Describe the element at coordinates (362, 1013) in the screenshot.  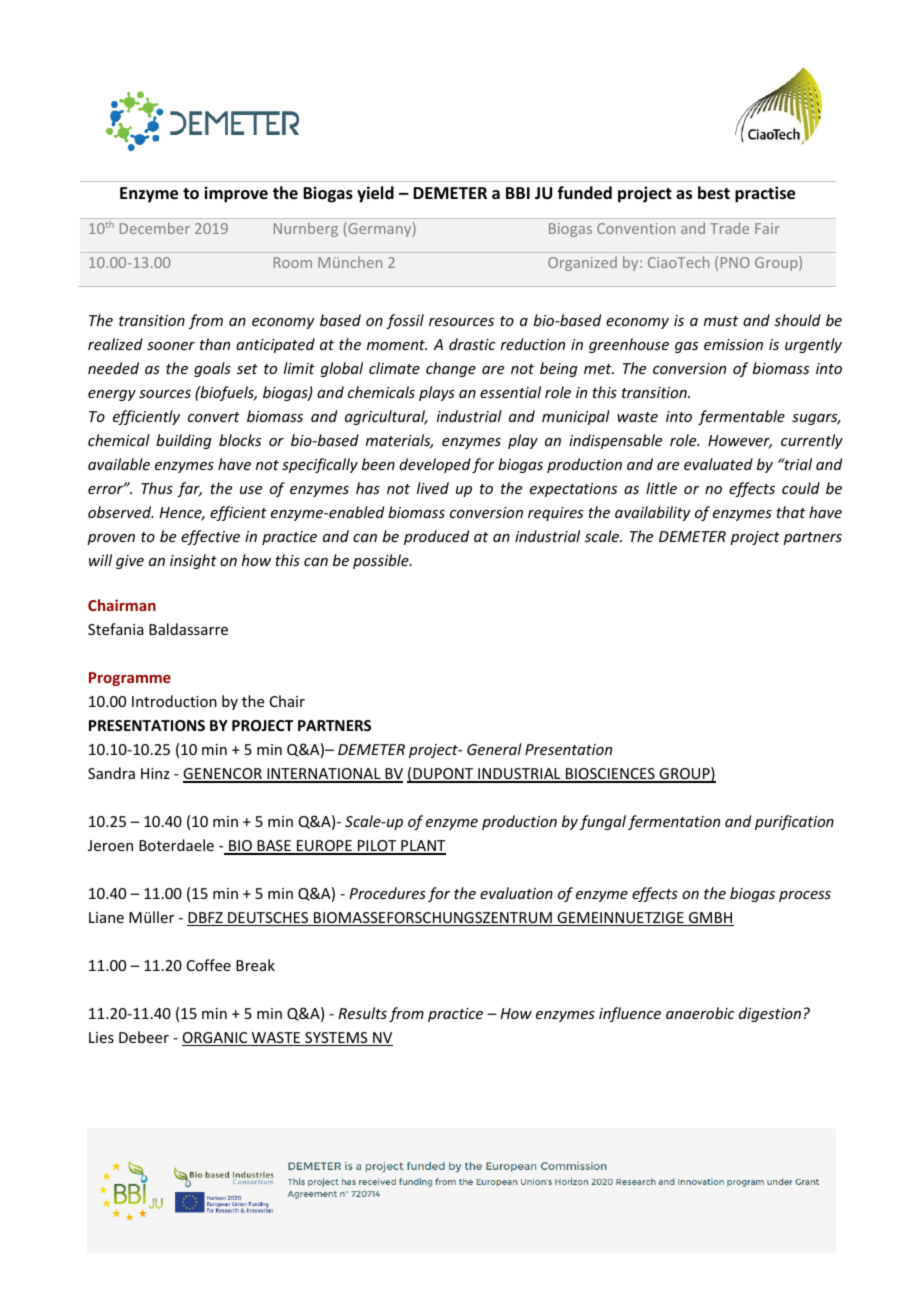
I see `Results` at that location.
